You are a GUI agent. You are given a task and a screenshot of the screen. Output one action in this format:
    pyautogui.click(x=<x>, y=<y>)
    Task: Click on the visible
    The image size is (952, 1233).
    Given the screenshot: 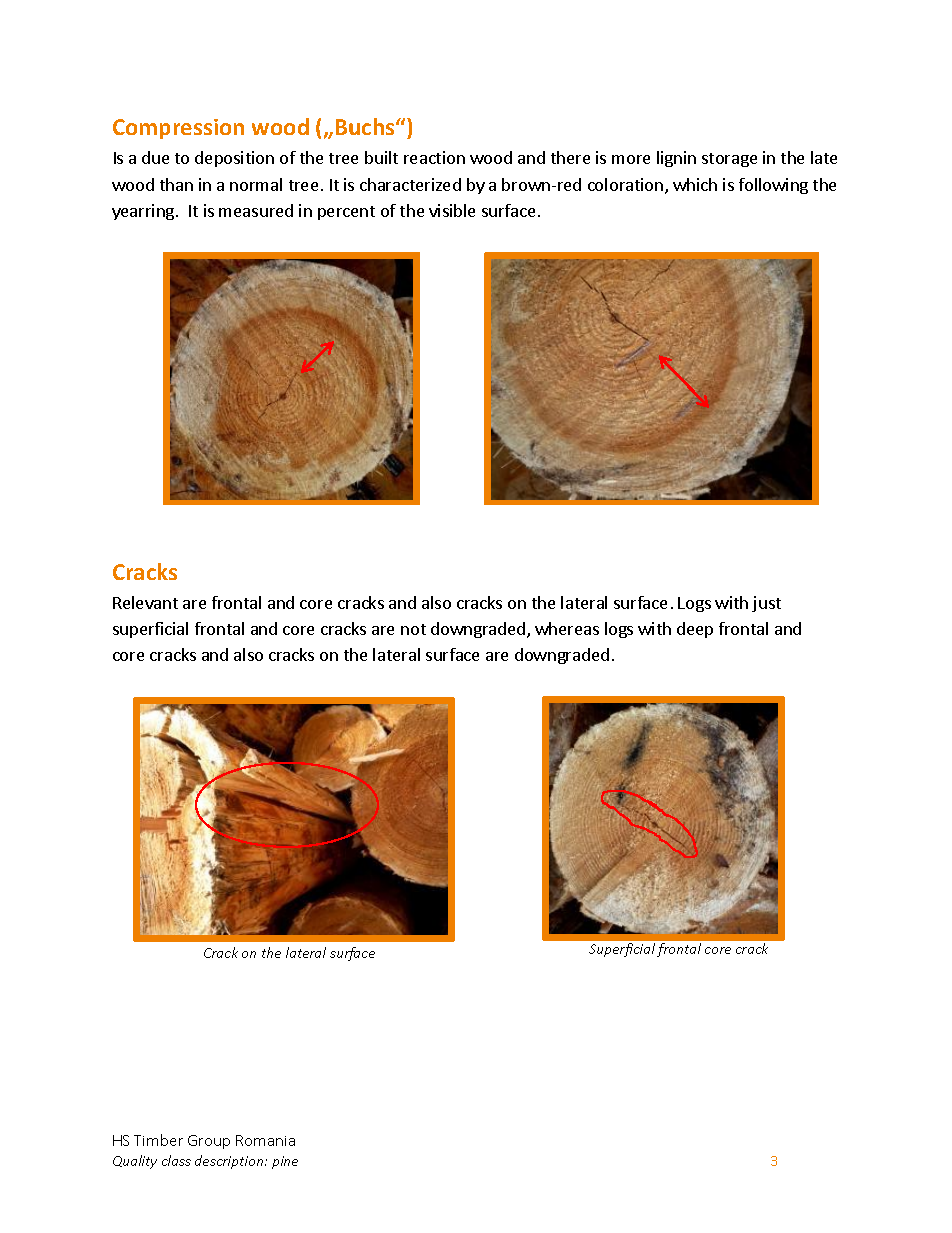 What is the action you would take?
    pyautogui.click(x=452, y=210)
